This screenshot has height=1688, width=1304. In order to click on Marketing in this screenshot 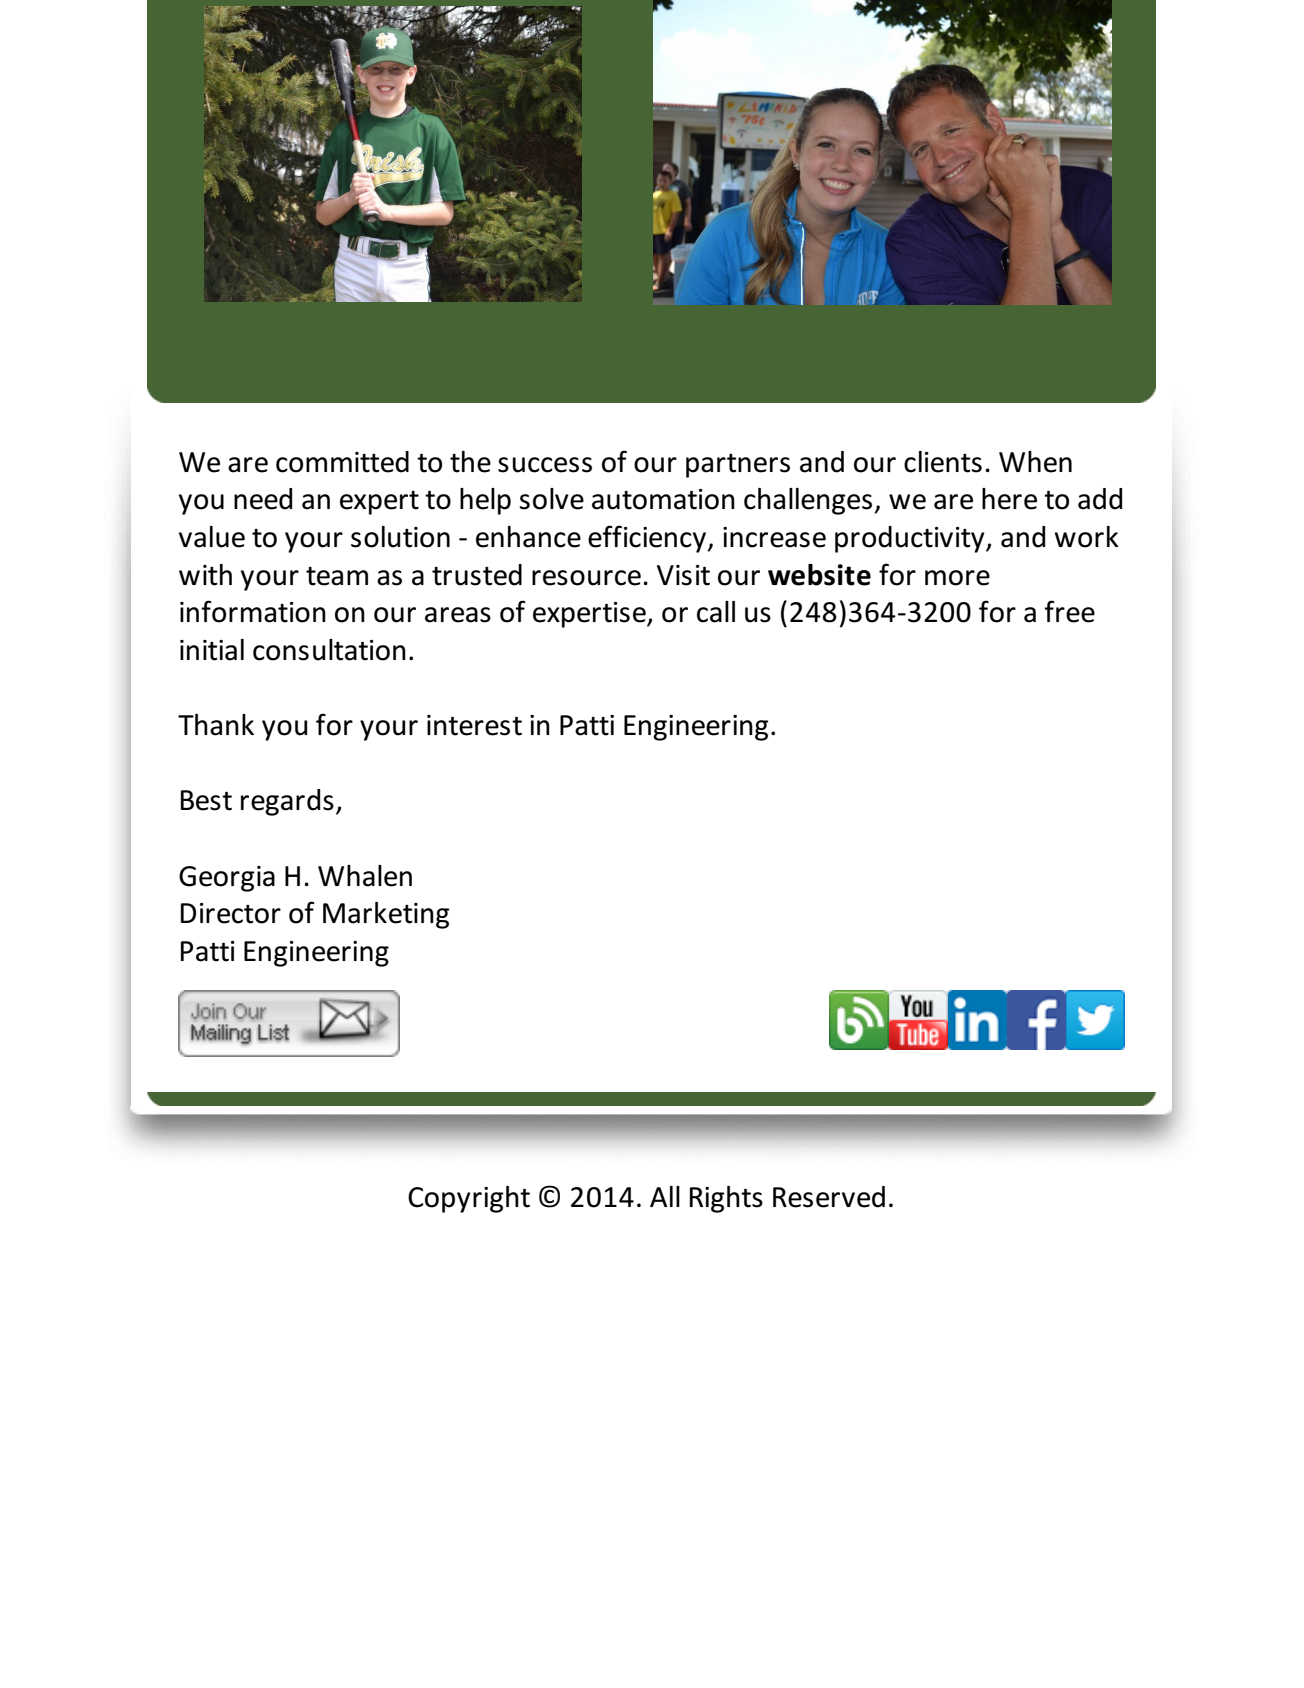, I will do `click(386, 915)`.
